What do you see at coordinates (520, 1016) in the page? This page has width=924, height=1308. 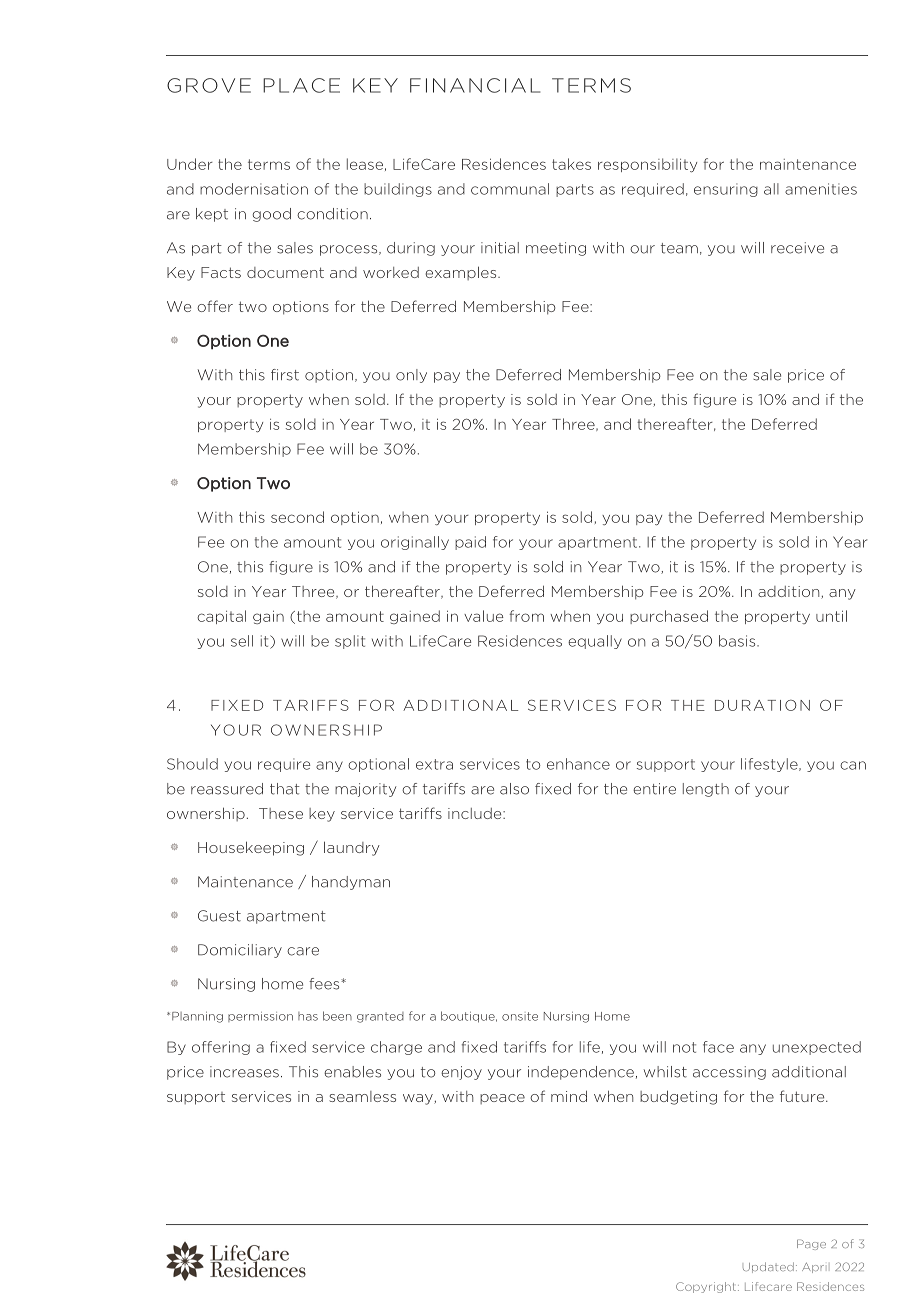 I see `onsite` at bounding box center [520, 1016].
